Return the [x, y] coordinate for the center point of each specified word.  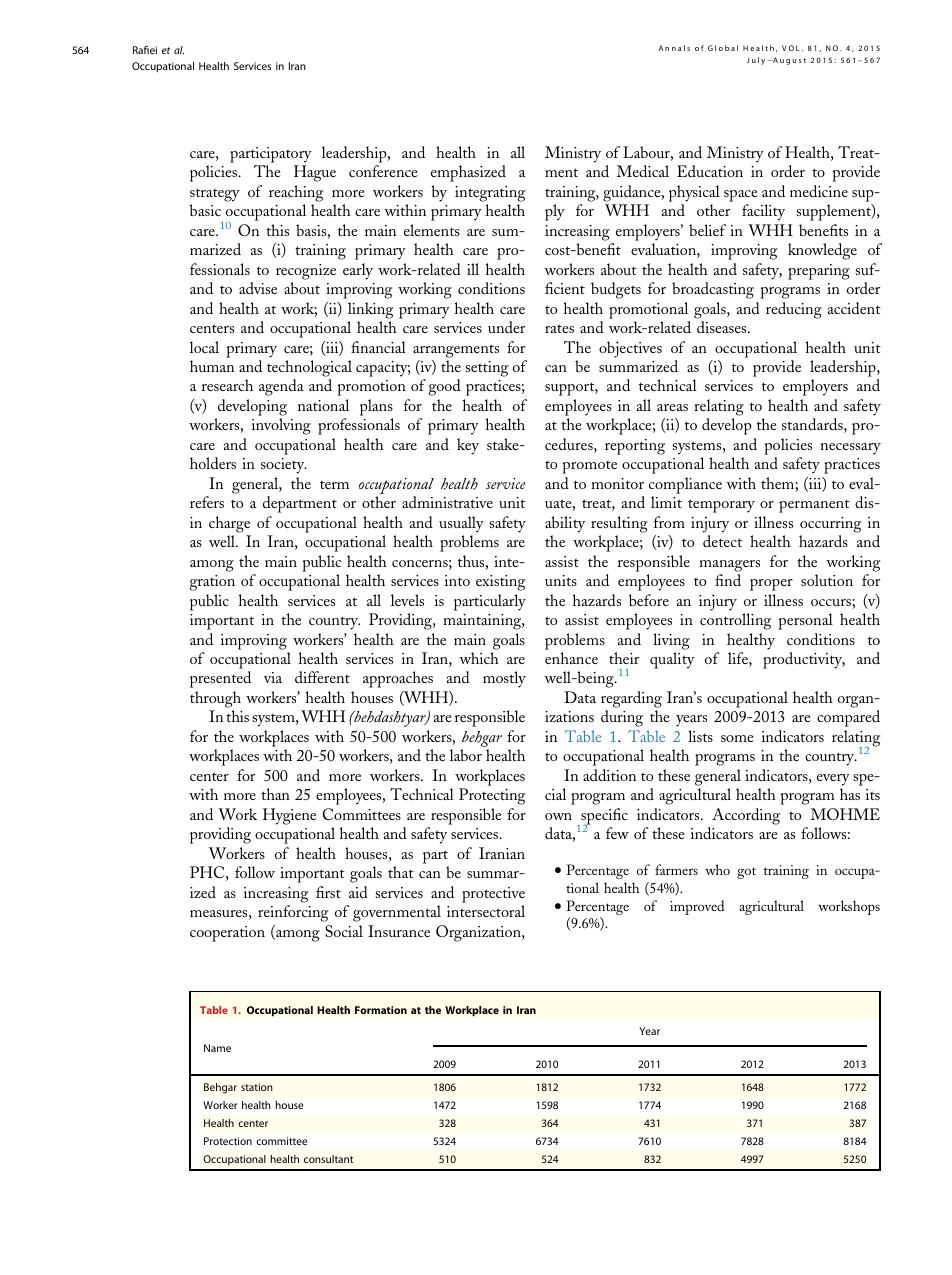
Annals [674, 48]
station [257, 1087]
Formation [381, 1010]
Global [723, 48]
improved [697, 907]
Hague [315, 173]
